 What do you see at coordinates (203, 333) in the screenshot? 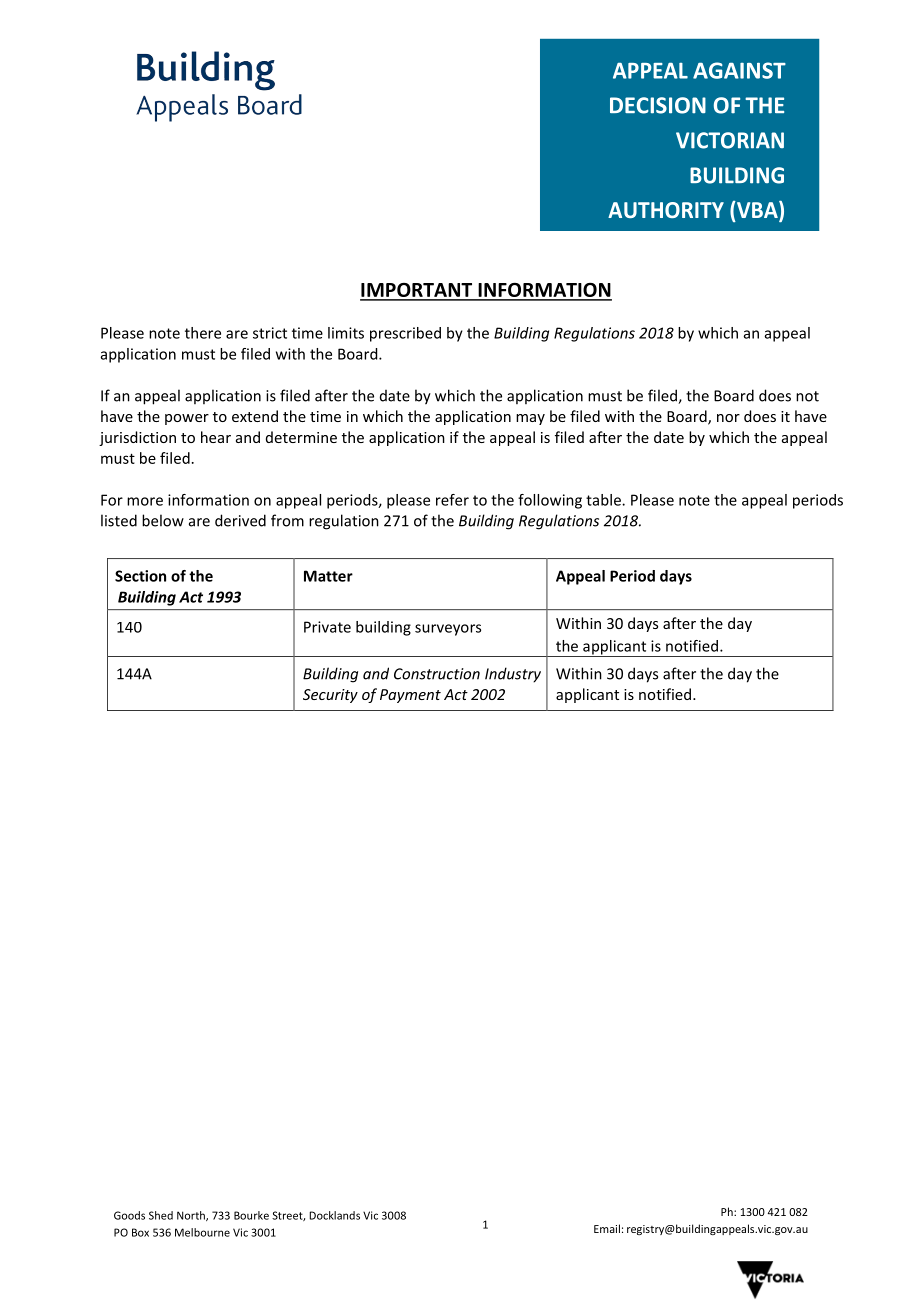
I see `there` at bounding box center [203, 333].
